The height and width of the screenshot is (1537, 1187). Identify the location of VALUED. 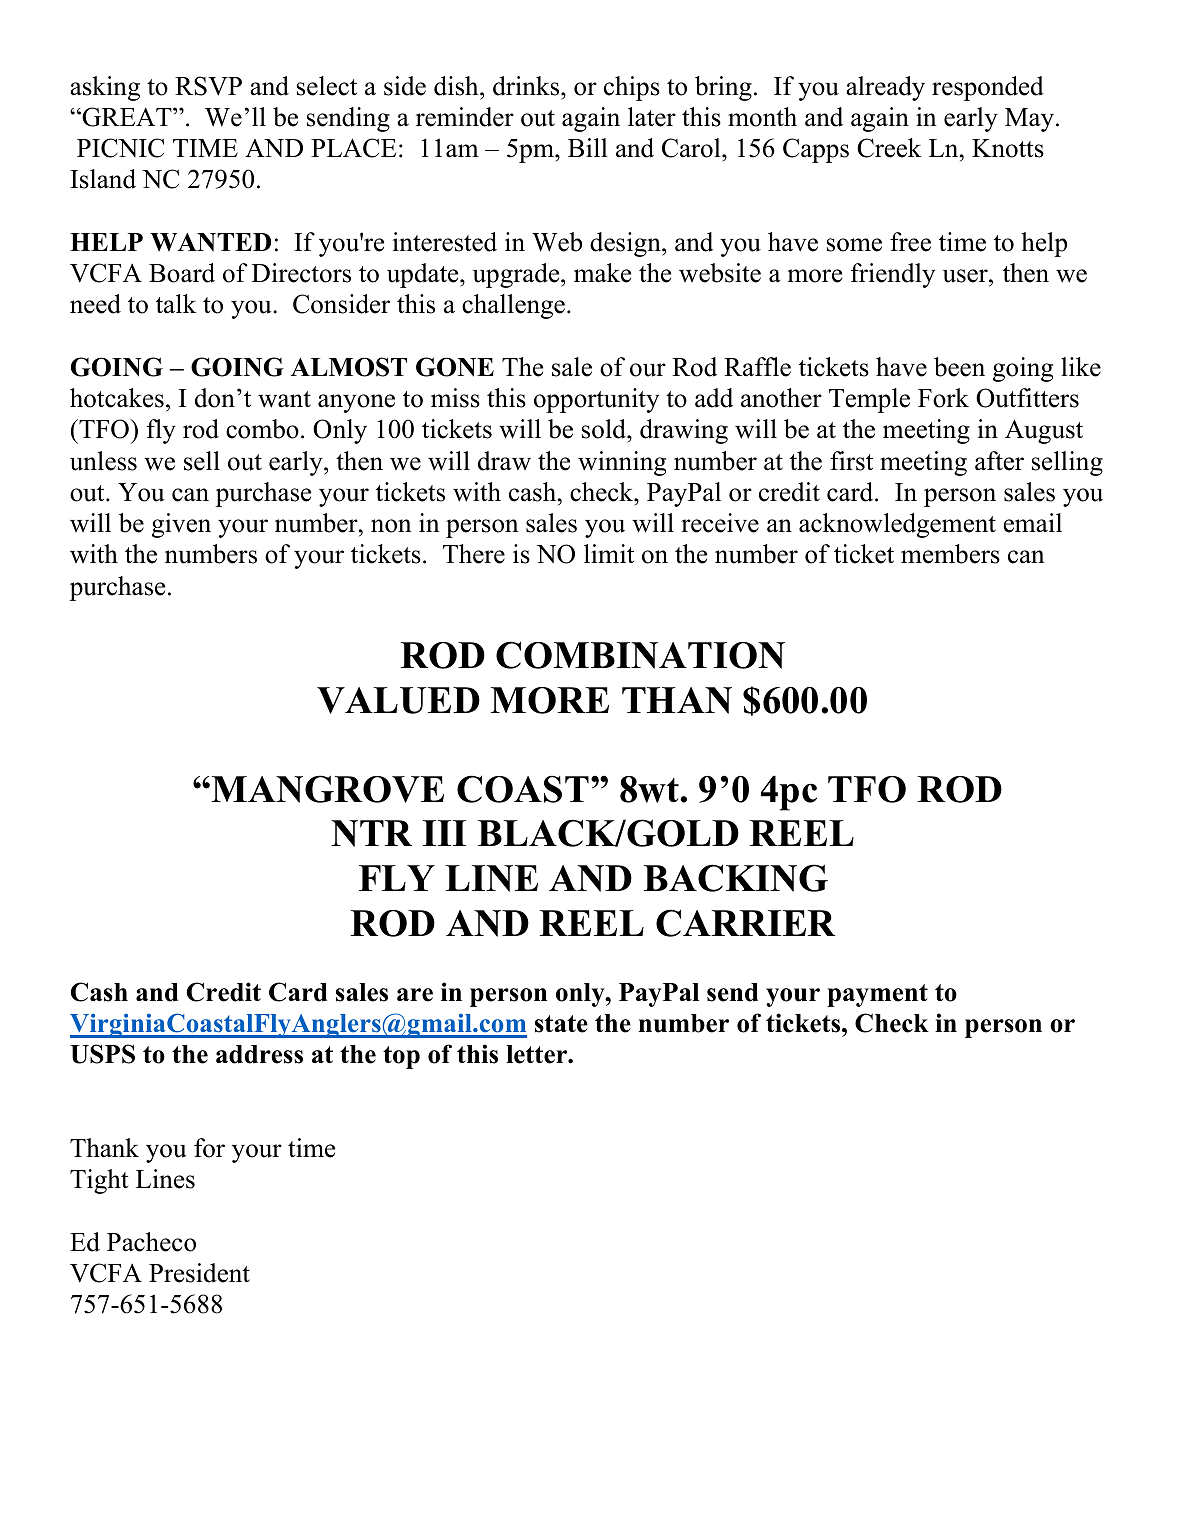
(398, 700).
